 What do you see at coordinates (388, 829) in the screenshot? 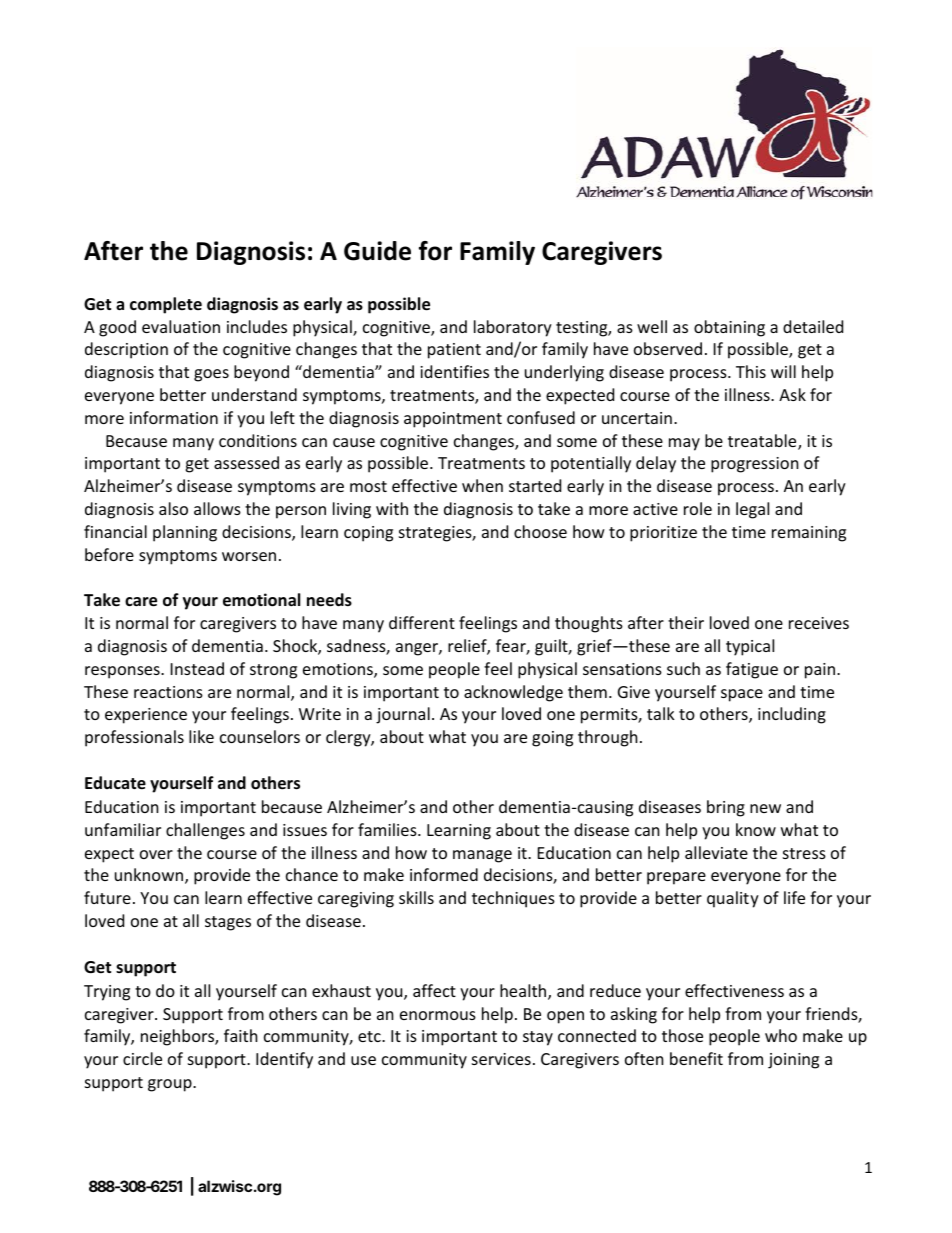
I see `families` at bounding box center [388, 829].
